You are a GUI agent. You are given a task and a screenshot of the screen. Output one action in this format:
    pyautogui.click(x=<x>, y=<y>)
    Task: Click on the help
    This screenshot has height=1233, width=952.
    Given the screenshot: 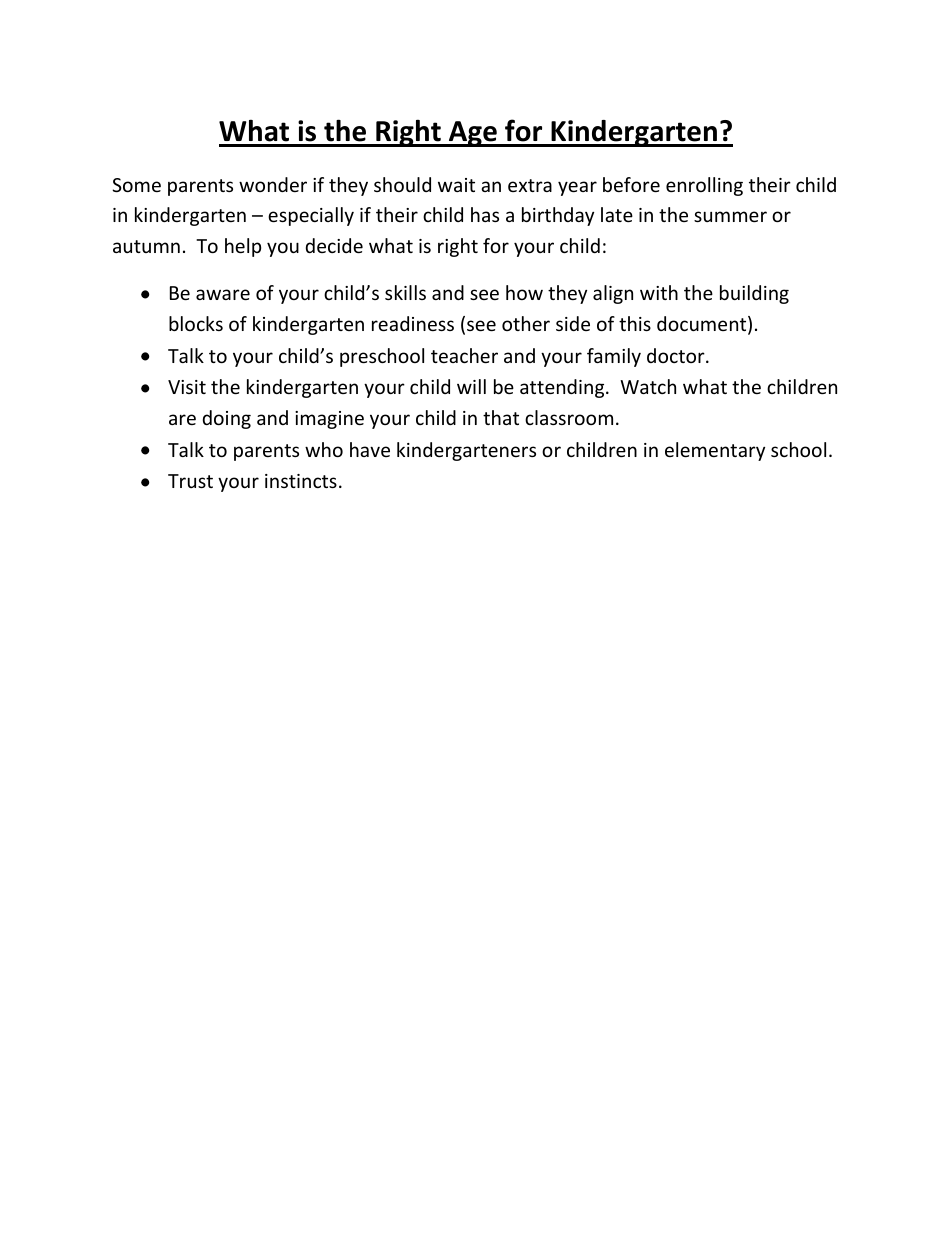 What is the action you would take?
    pyautogui.click(x=243, y=247)
